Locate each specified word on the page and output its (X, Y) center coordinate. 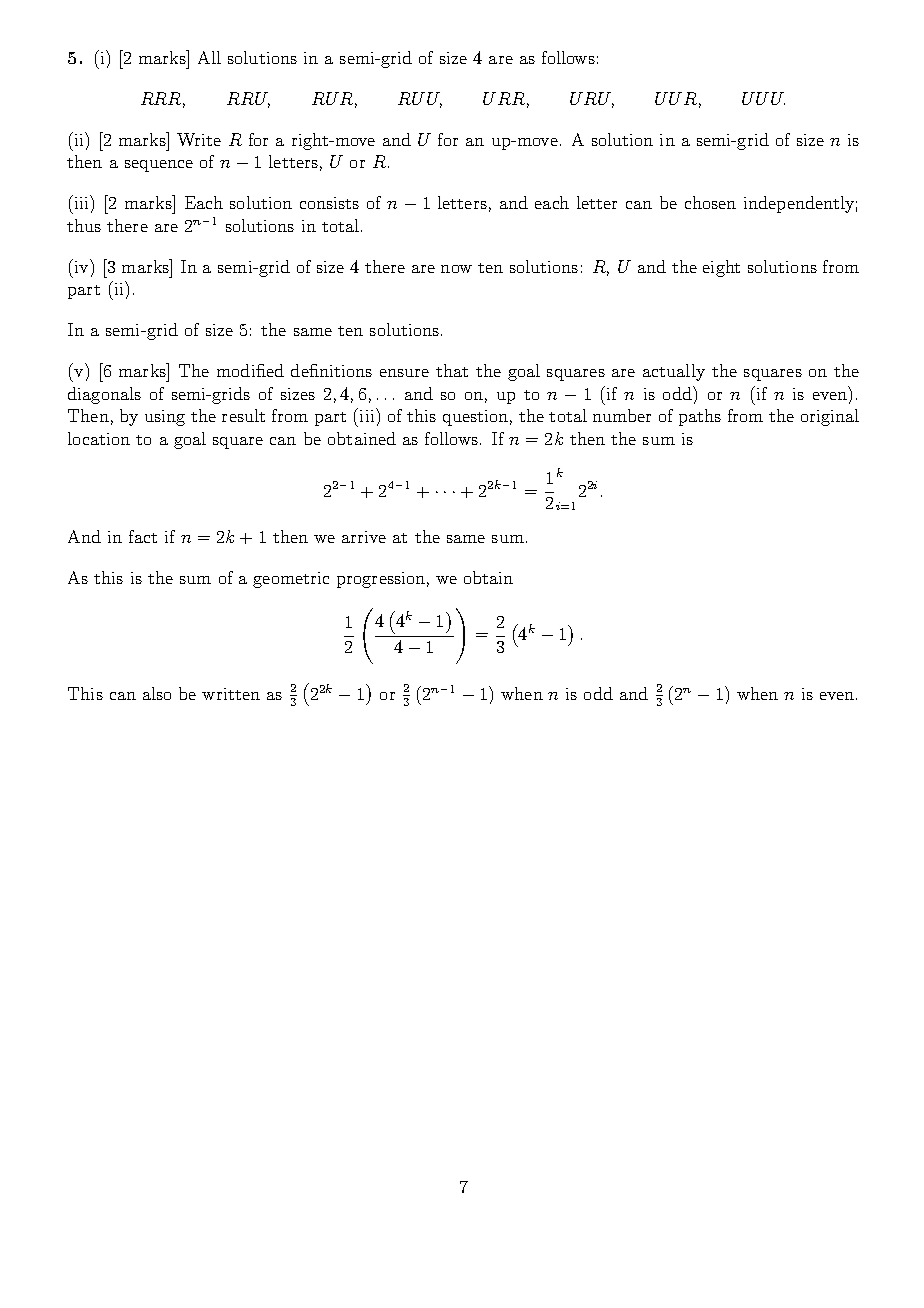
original (830, 417)
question (475, 418)
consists (329, 203)
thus (84, 225)
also (157, 693)
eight (721, 268)
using (165, 418)
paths (700, 417)
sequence (159, 166)
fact (143, 536)
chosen (710, 202)
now (456, 269)
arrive (364, 537)
